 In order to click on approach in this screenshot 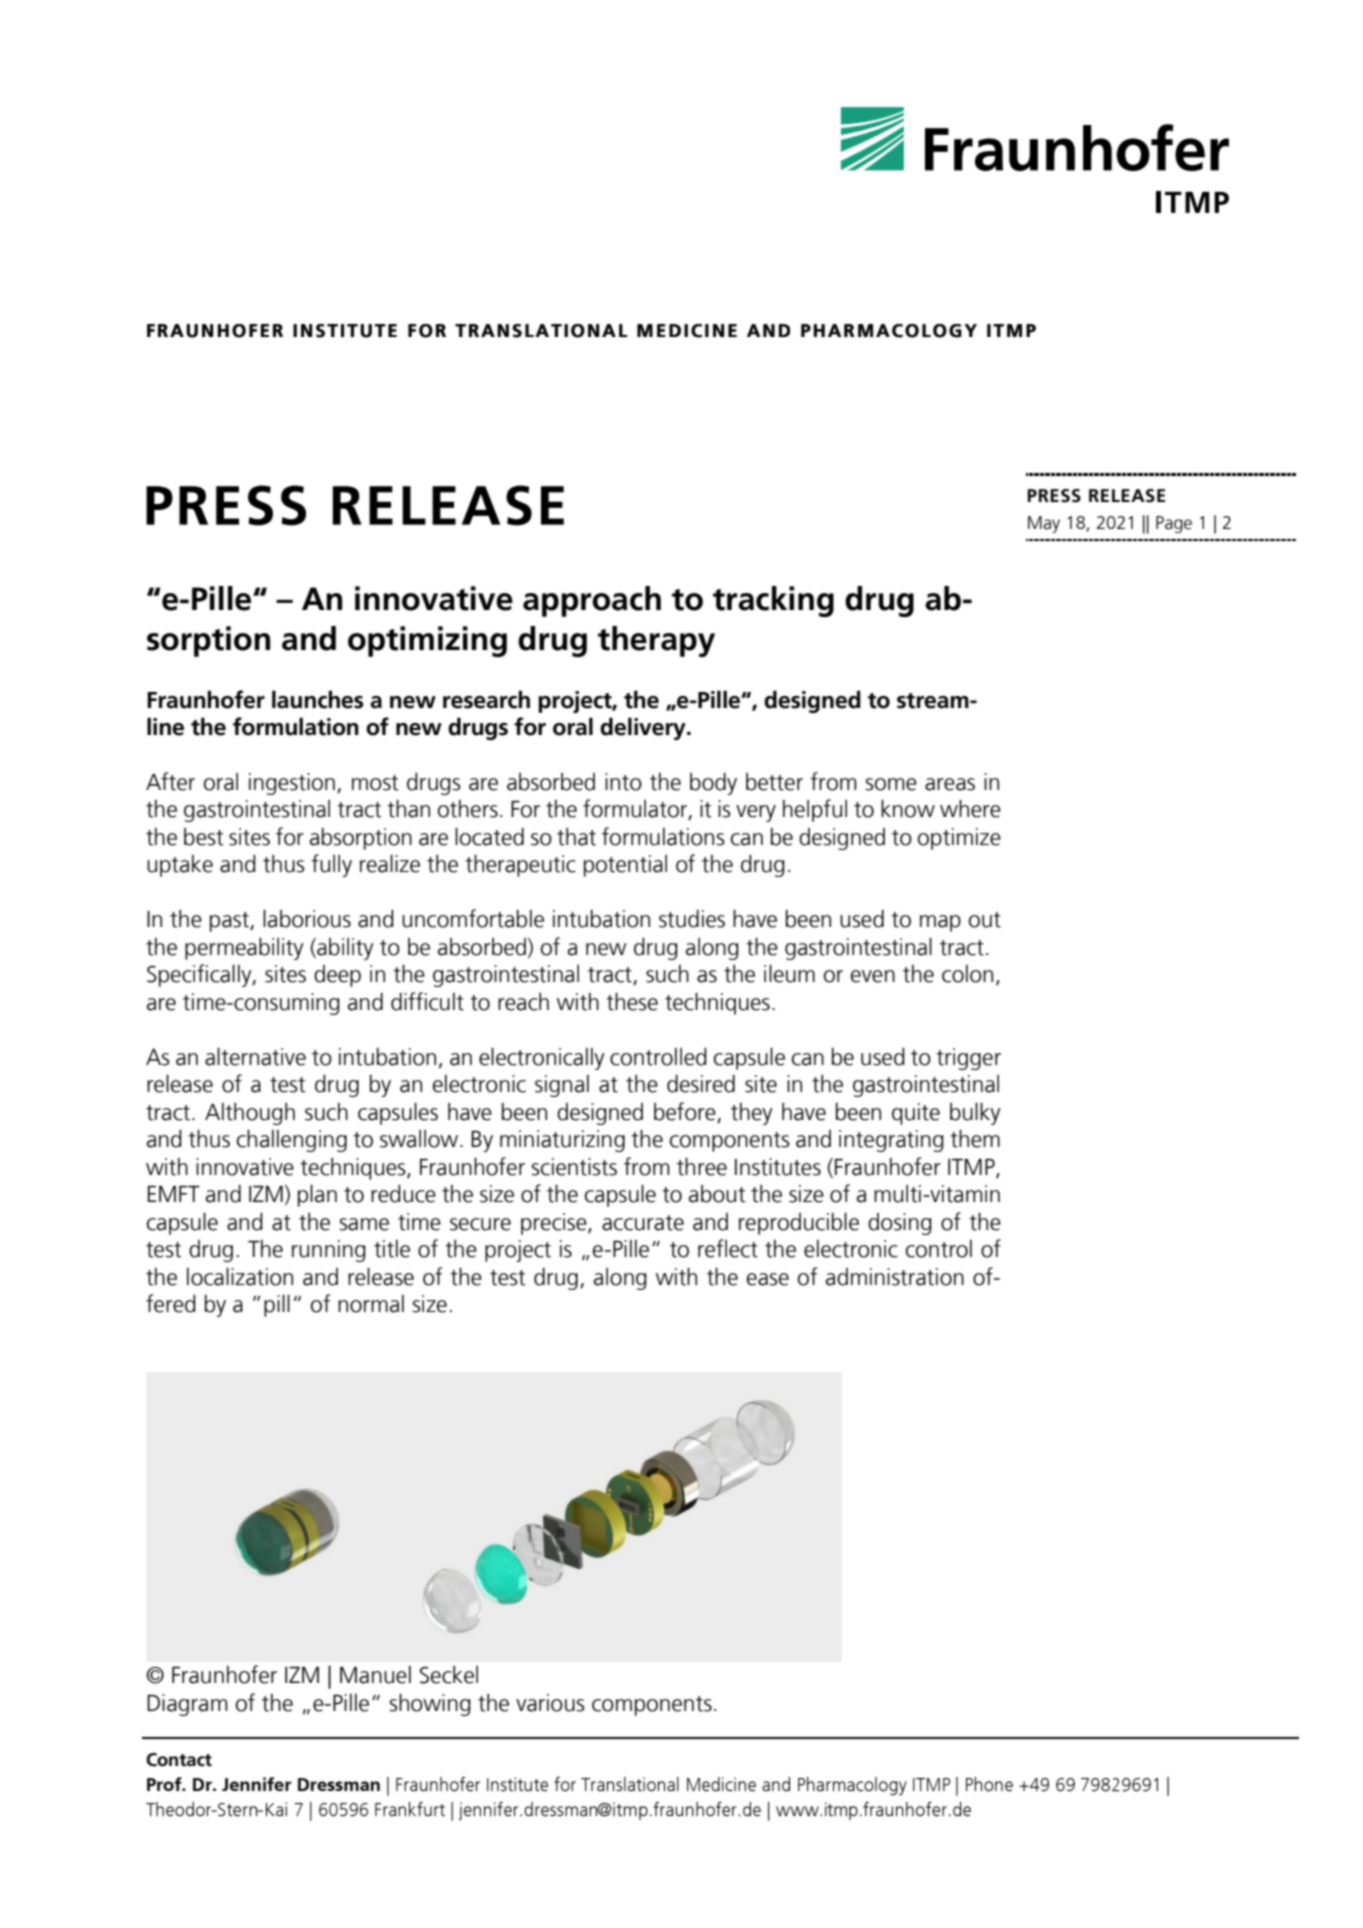, I will do `click(592, 601)`.
